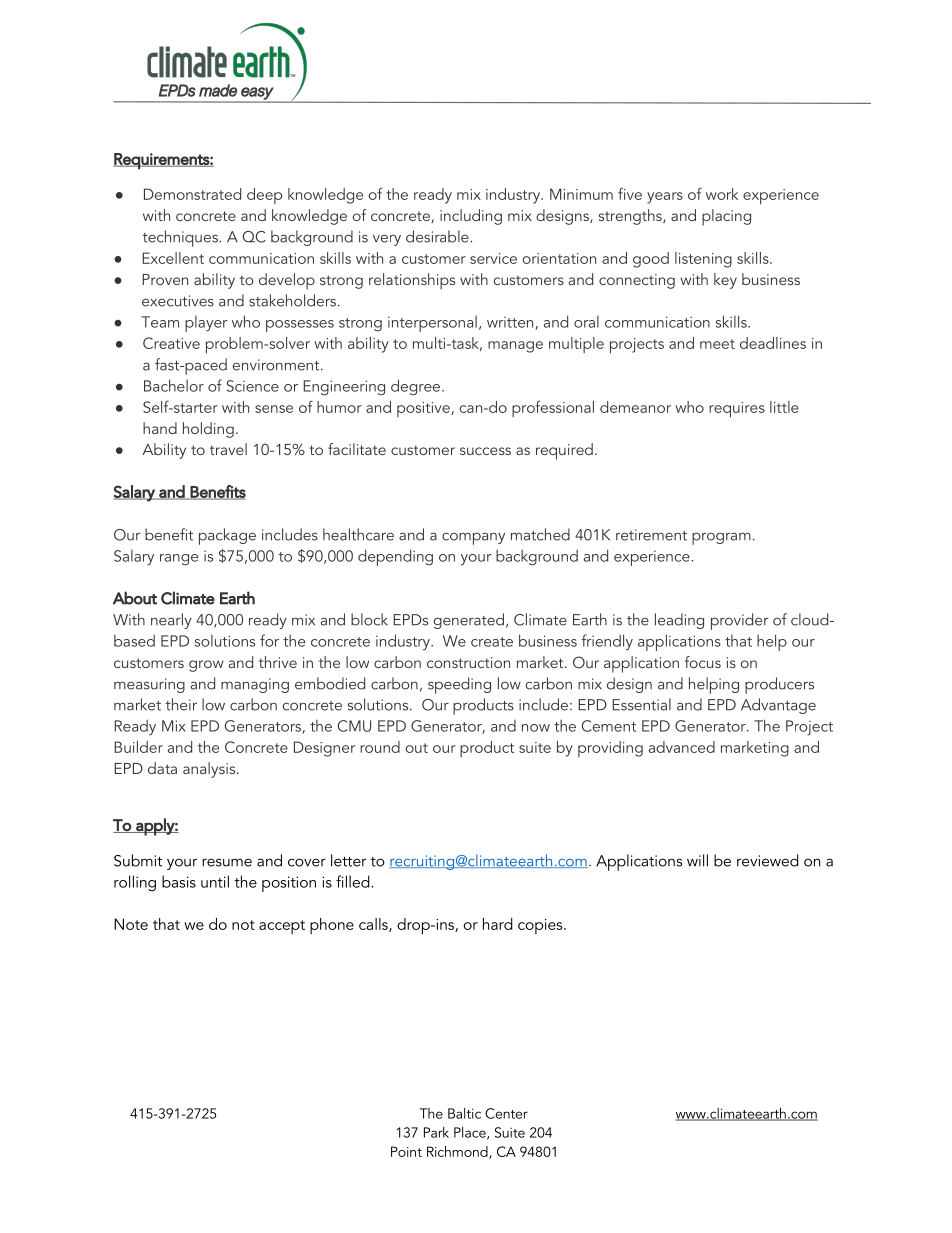 Image resolution: width=952 pixels, height=1233 pixels. I want to click on made, so click(218, 90).
